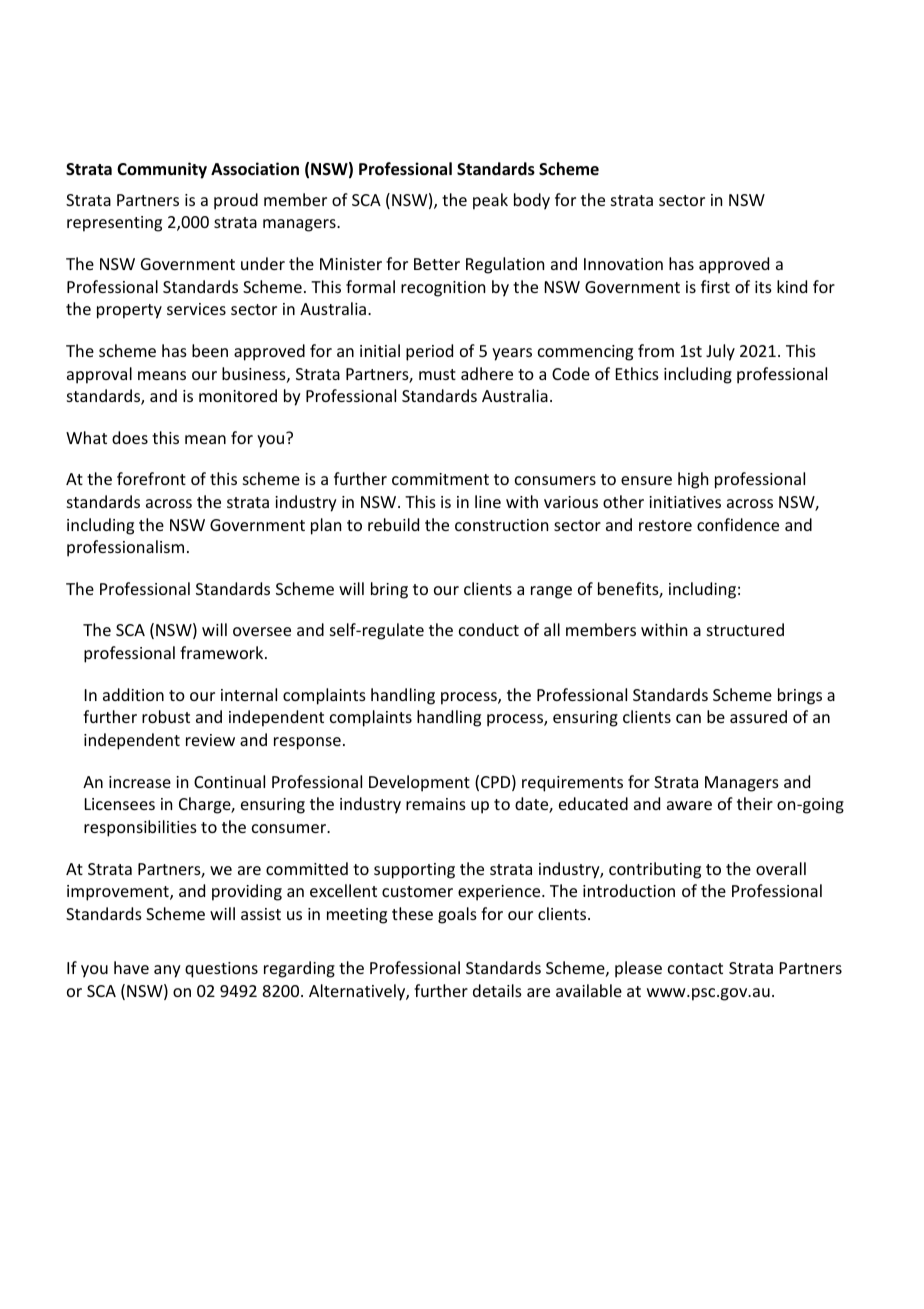 The width and height of the page is (924, 1309). What do you see at coordinates (167, 971) in the page?
I see `any` at bounding box center [167, 971].
